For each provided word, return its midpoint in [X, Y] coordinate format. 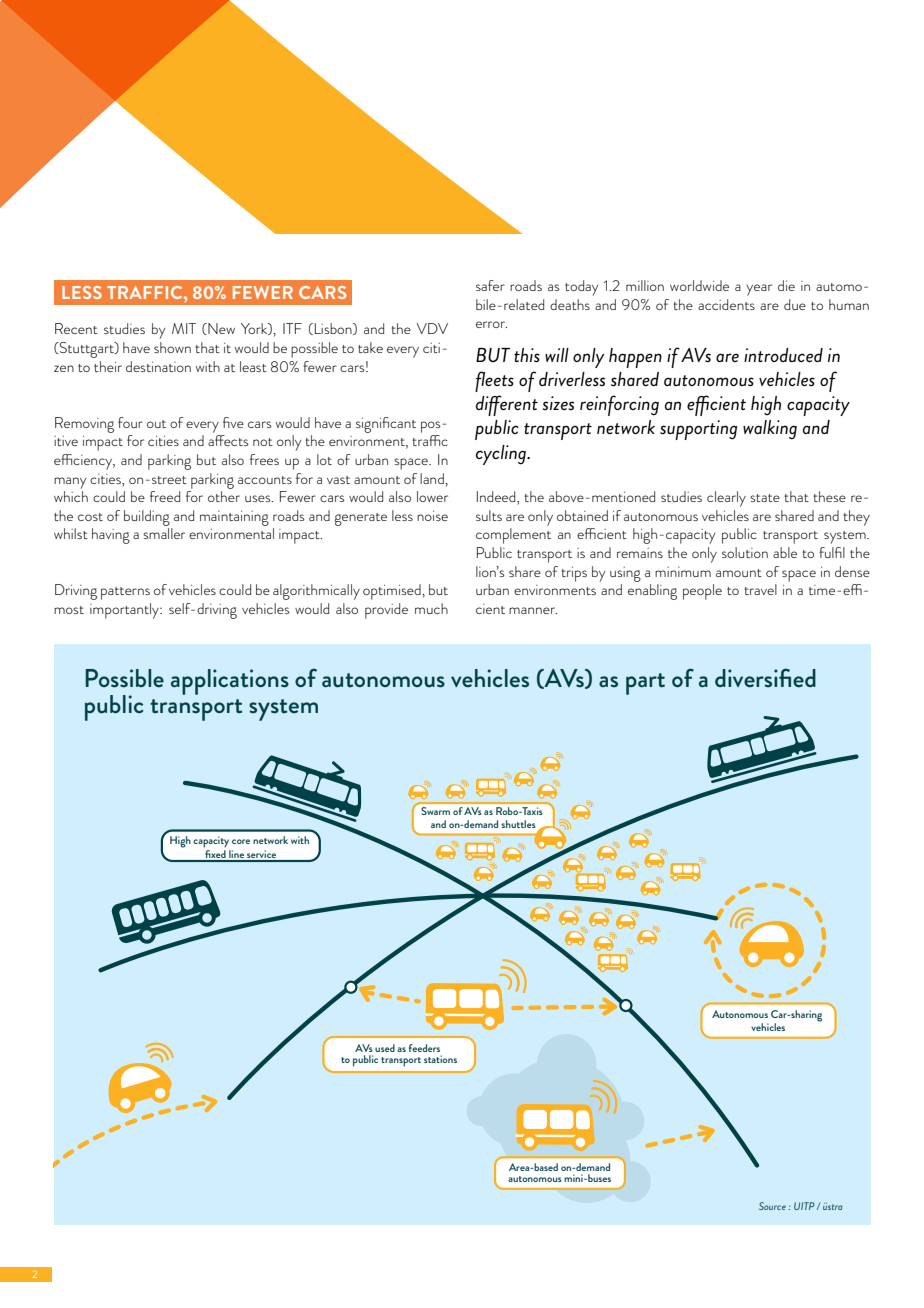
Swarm [435, 811]
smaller [164, 533]
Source [772, 1206]
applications [230, 682]
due [795, 304]
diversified [765, 678]
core [241, 841]
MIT [184, 328]
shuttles [518, 824]
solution [745, 552]
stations [440, 1059]
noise [432, 516]
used [385, 1048]
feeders [424, 1048]
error [491, 324]
